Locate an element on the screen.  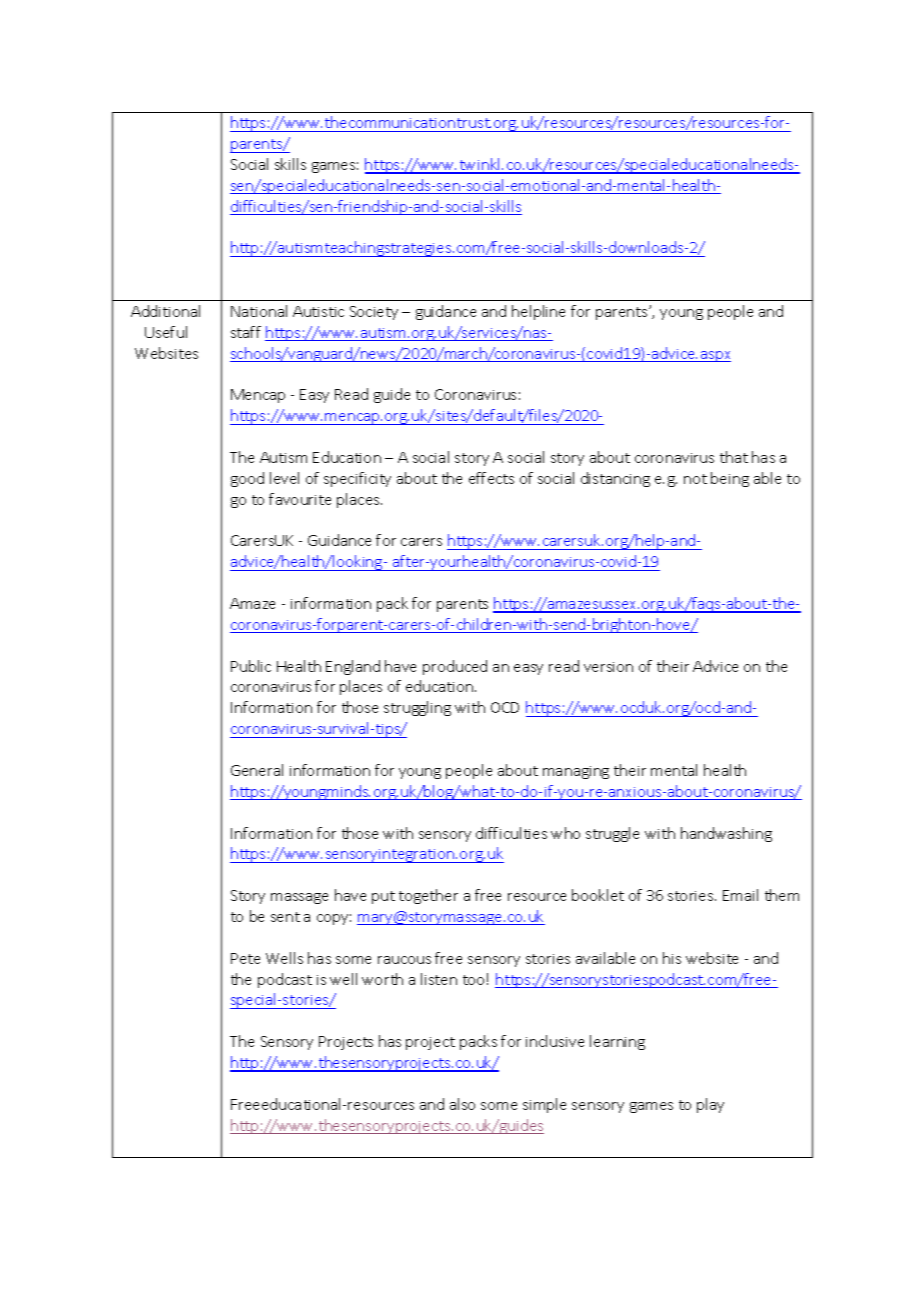
England is located at coordinates (353, 667).
